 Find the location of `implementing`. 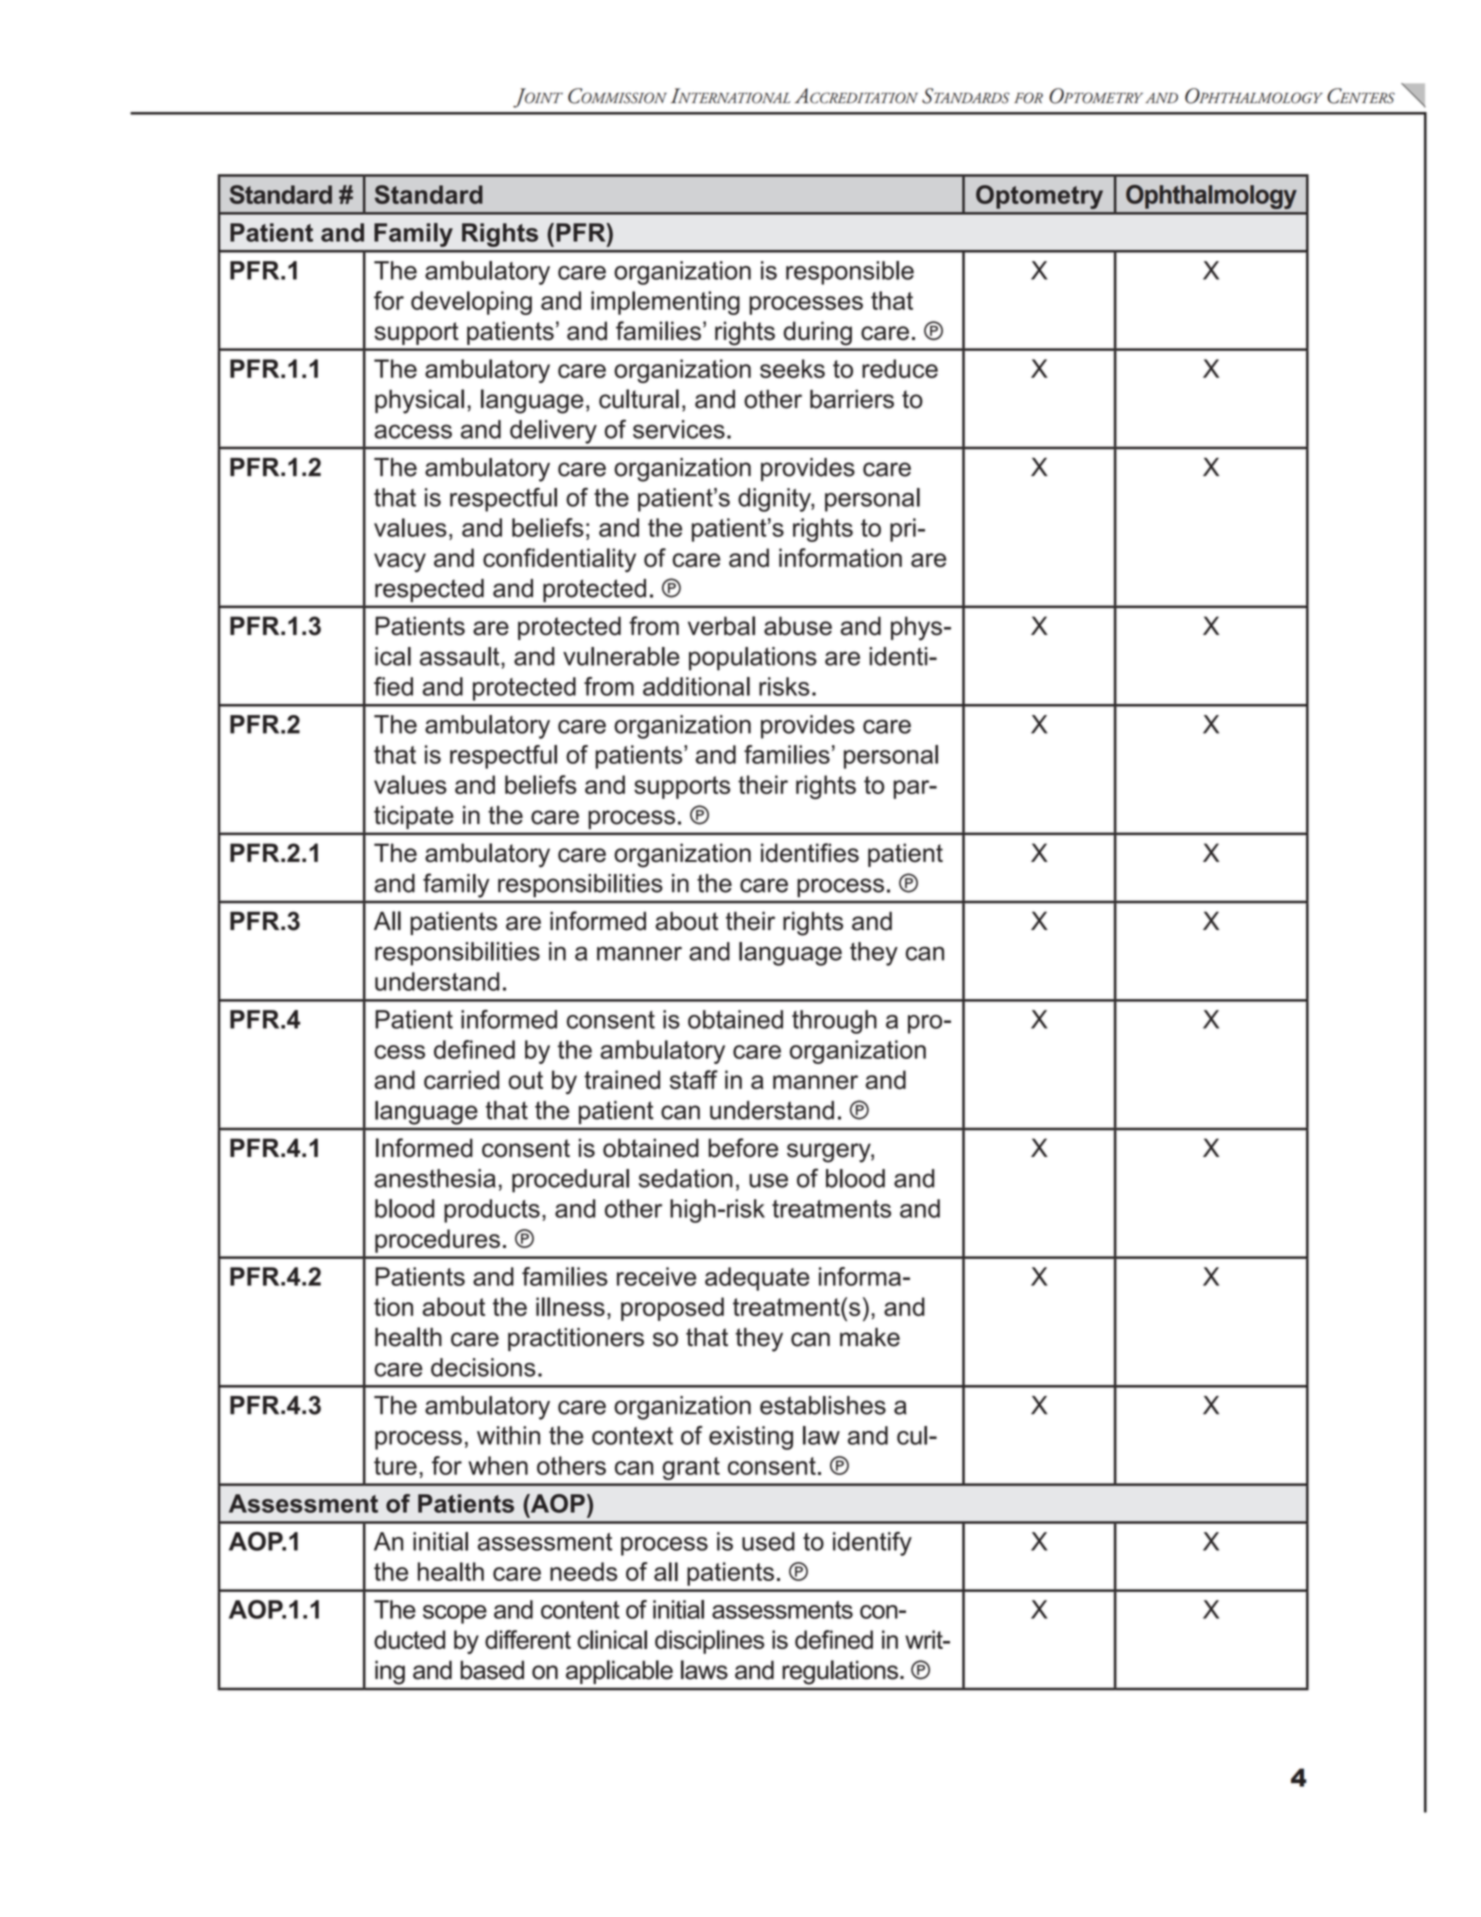

implementing is located at coordinates (665, 303).
